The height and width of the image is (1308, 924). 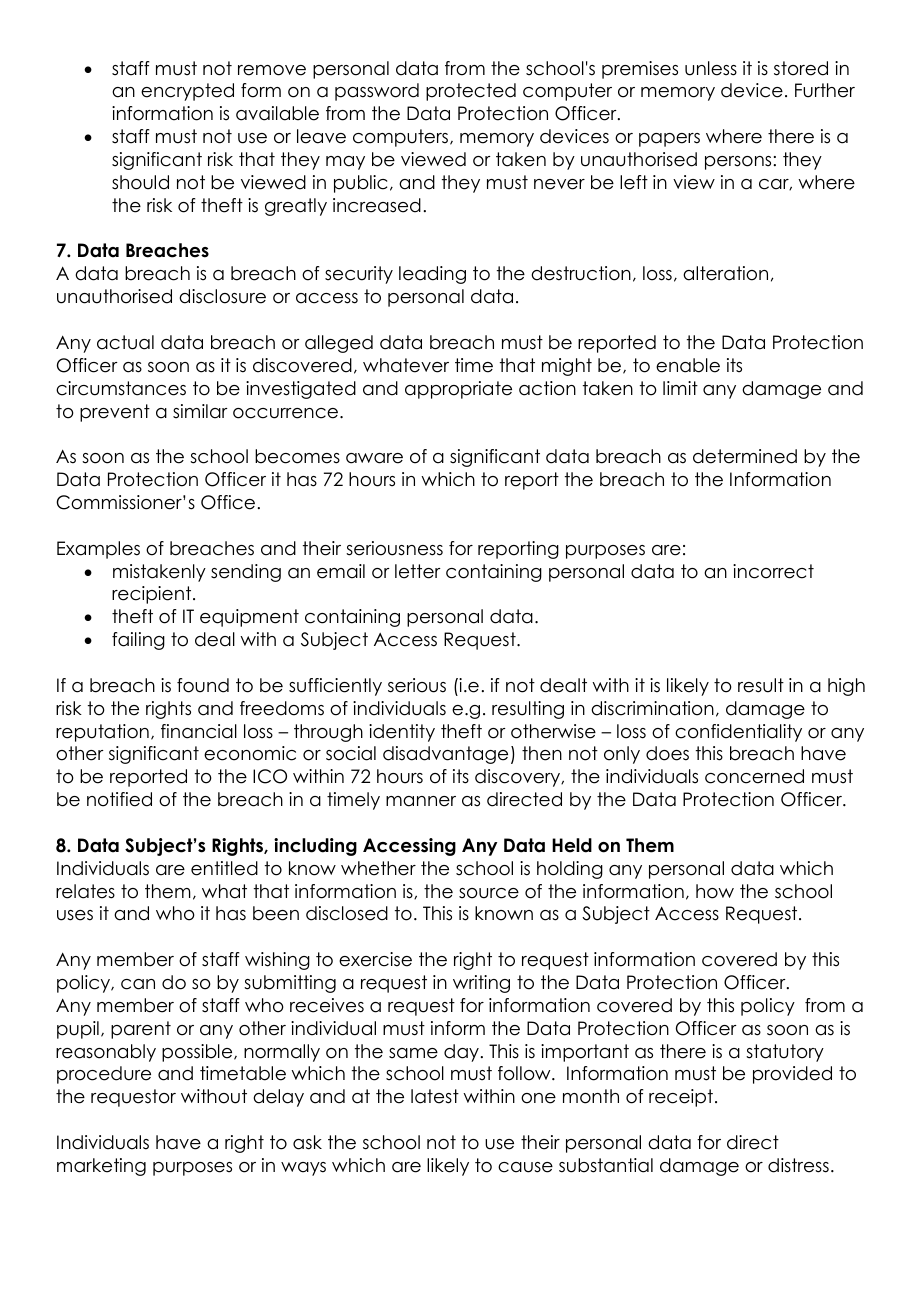 I want to click on protected, so click(x=471, y=92).
